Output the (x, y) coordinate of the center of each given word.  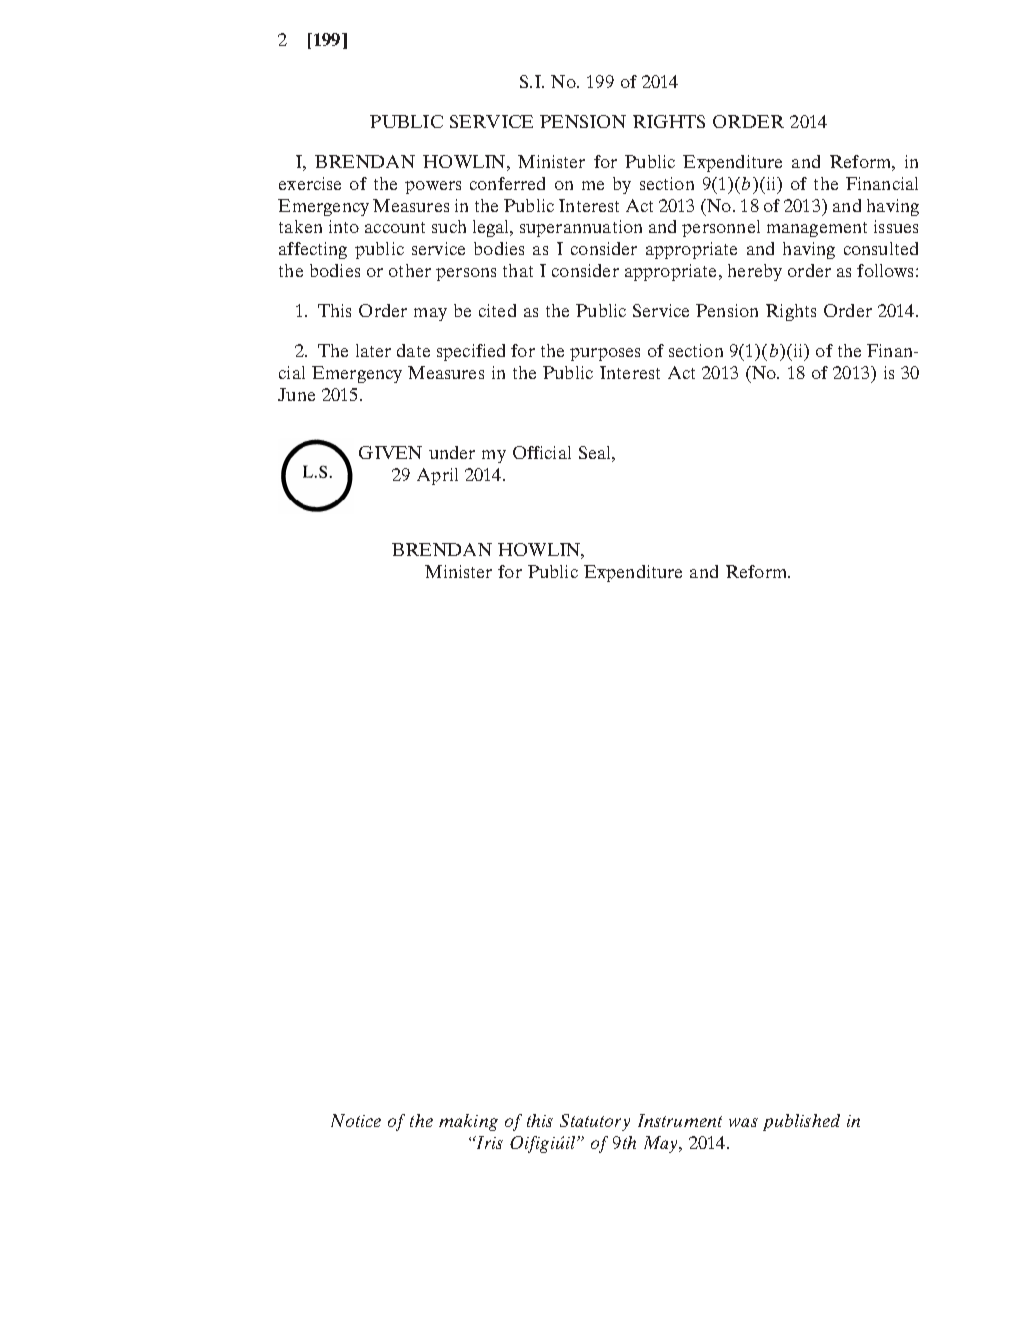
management (817, 229)
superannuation (581, 228)
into (344, 226)
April (437, 476)
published (801, 1122)
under (452, 452)
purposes (605, 354)
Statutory (595, 1122)
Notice (356, 1120)
